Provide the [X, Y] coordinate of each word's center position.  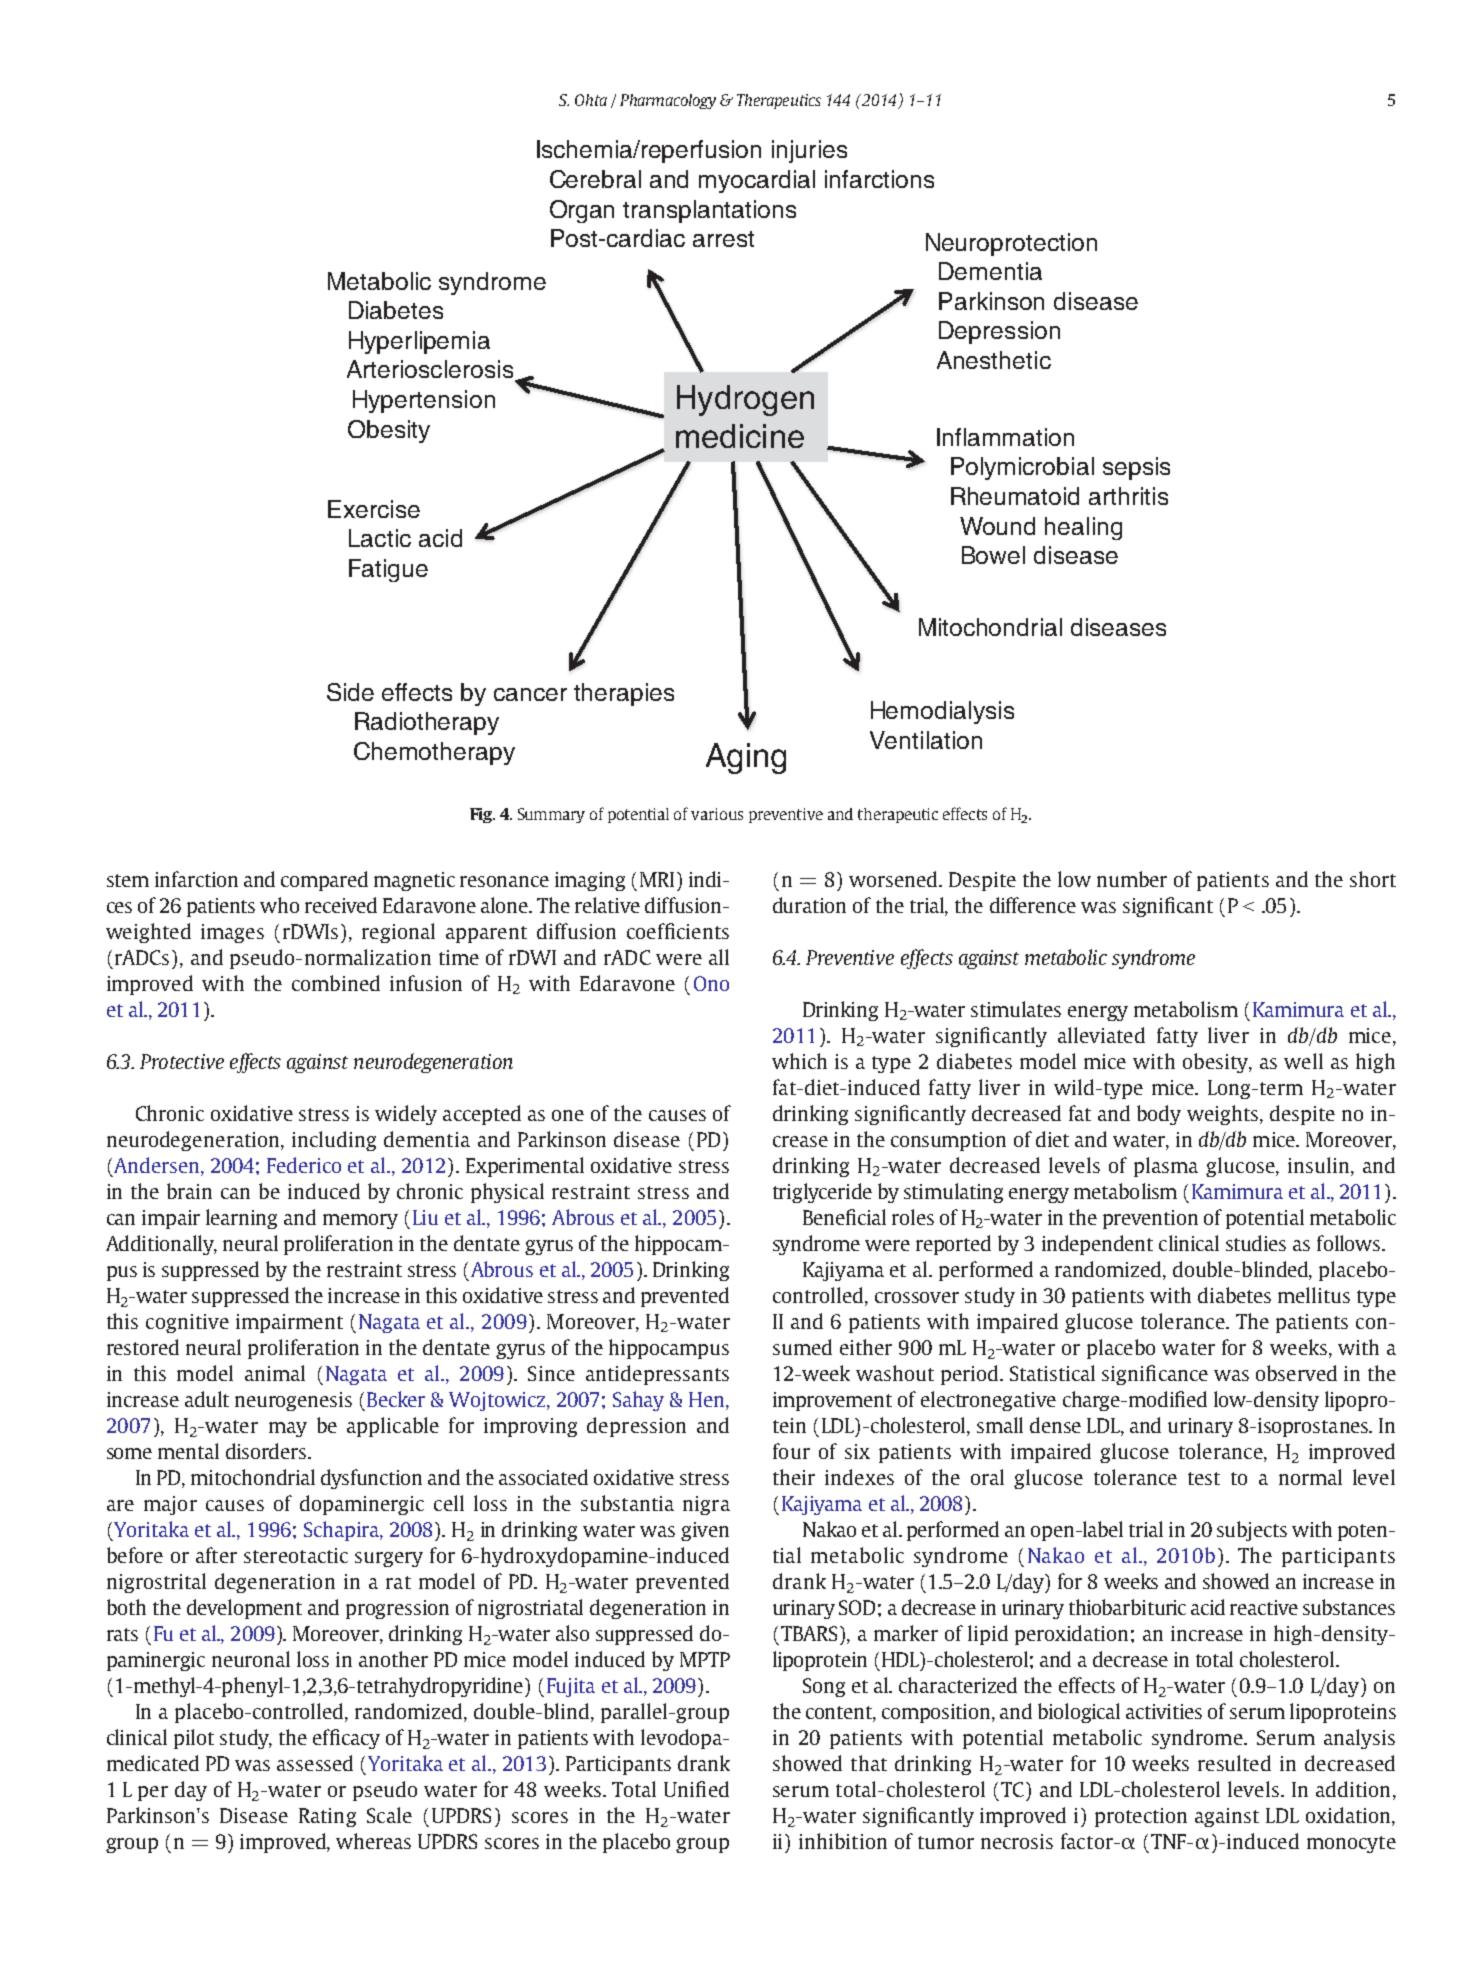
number [1132, 879]
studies [1256, 1243]
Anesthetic [994, 360]
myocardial [757, 181]
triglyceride [822, 1193]
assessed [315, 1763]
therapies [624, 694]
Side [350, 692]
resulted [1234, 1763]
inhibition [843, 1841]
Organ [582, 211]
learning [241, 1219]
